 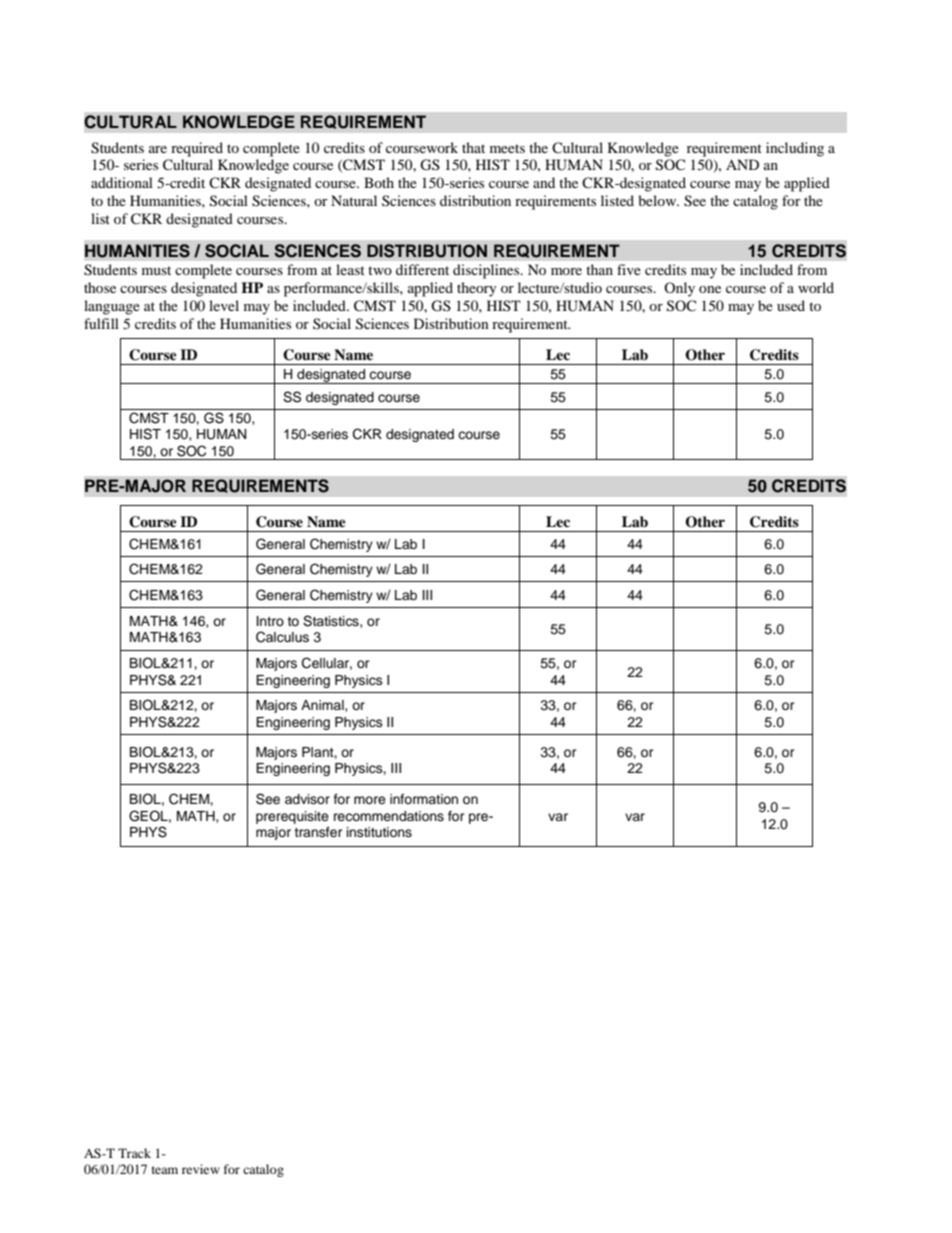 What do you see at coordinates (292, 817) in the image?
I see `prerequisite` at bounding box center [292, 817].
